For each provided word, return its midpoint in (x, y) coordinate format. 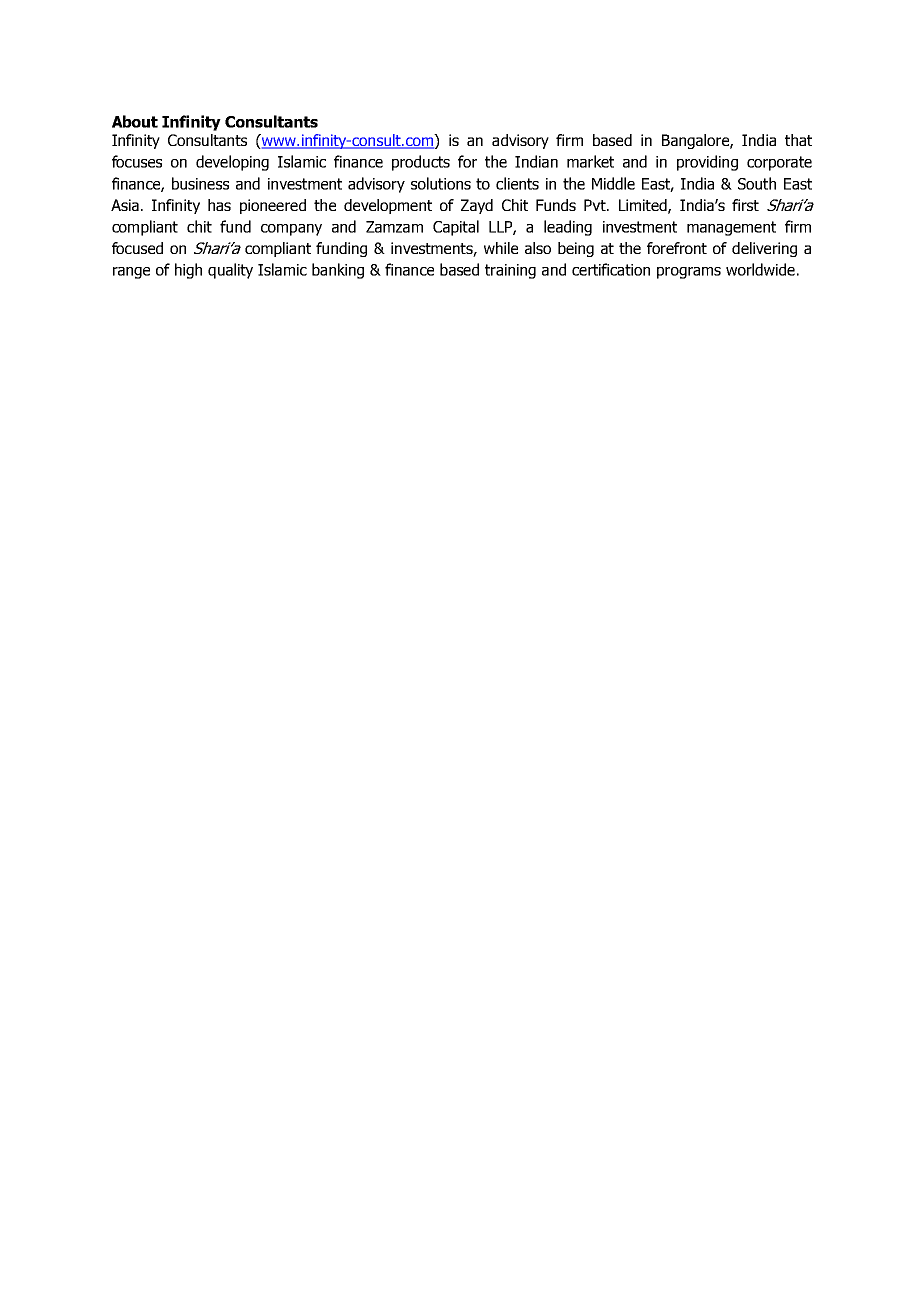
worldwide (760, 269)
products (421, 163)
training (510, 271)
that (798, 140)
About (135, 121)
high (188, 271)
